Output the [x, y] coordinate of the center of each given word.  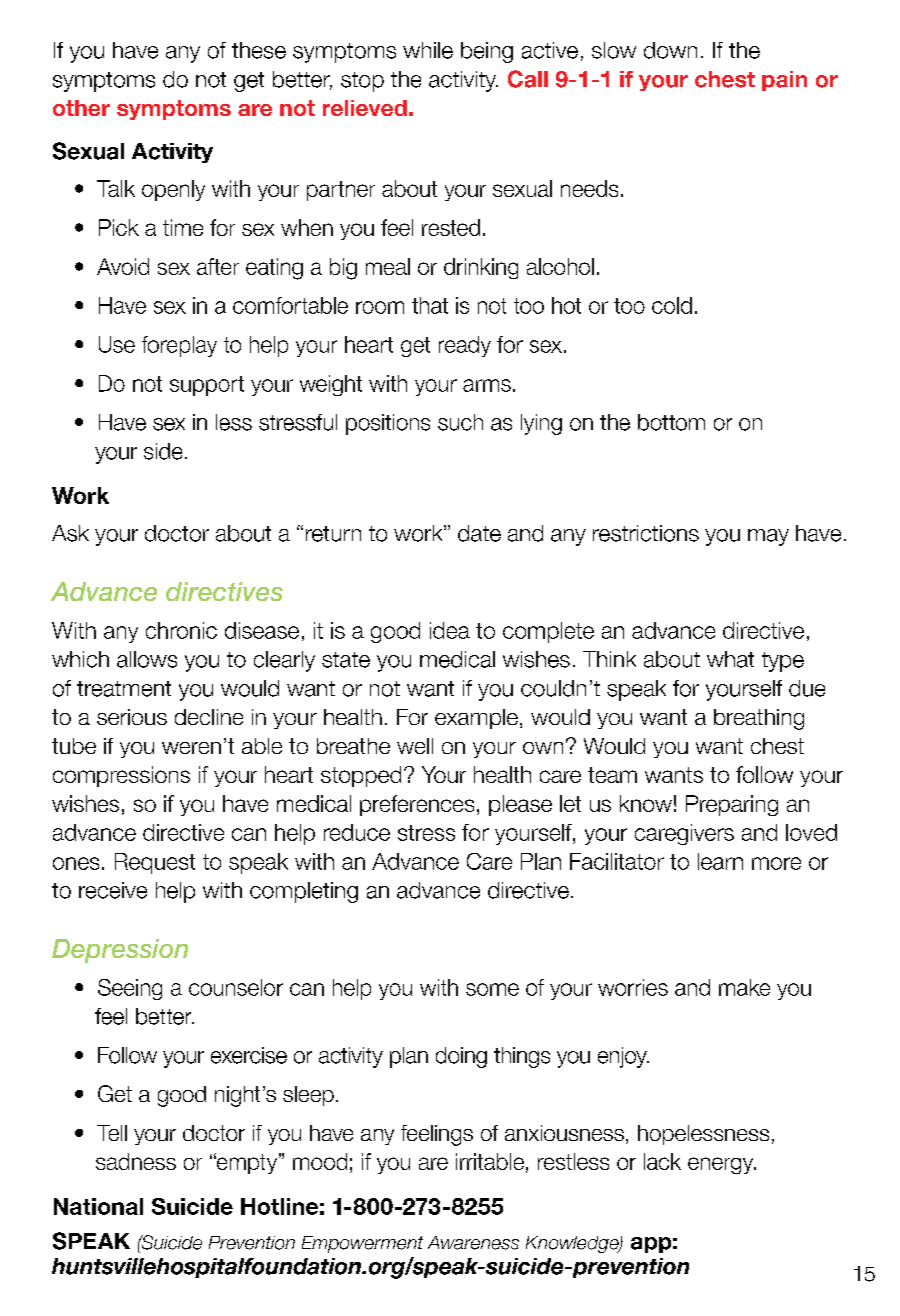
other [81, 108]
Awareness [473, 1243]
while [428, 50]
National [98, 1206]
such [460, 422]
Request [155, 863]
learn [720, 861]
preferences [417, 805]
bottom [671, 422]
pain [784, 81]
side [163, 451]
